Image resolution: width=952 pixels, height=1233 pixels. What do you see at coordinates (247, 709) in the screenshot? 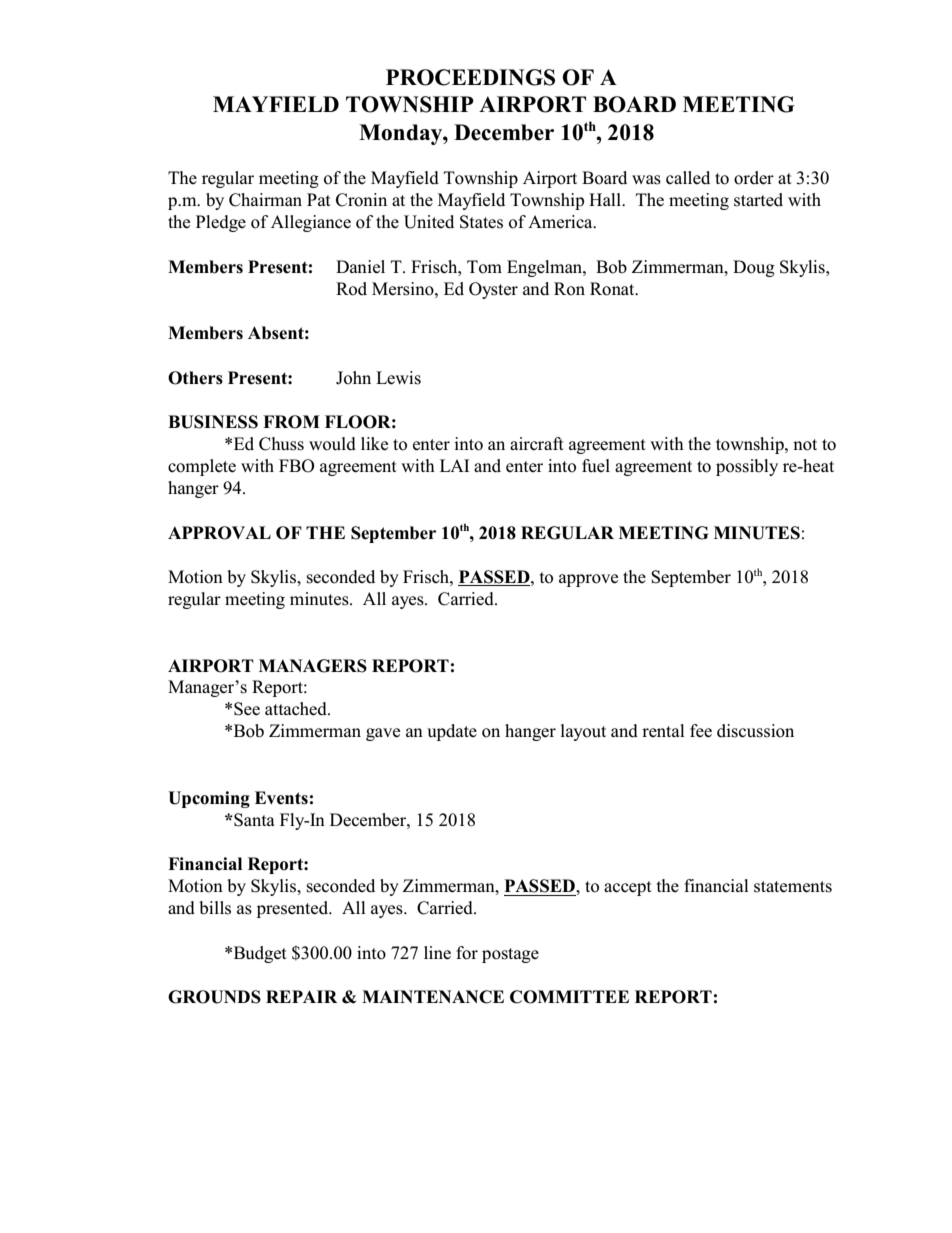
I see `See` at bounding box center [247, 709].
